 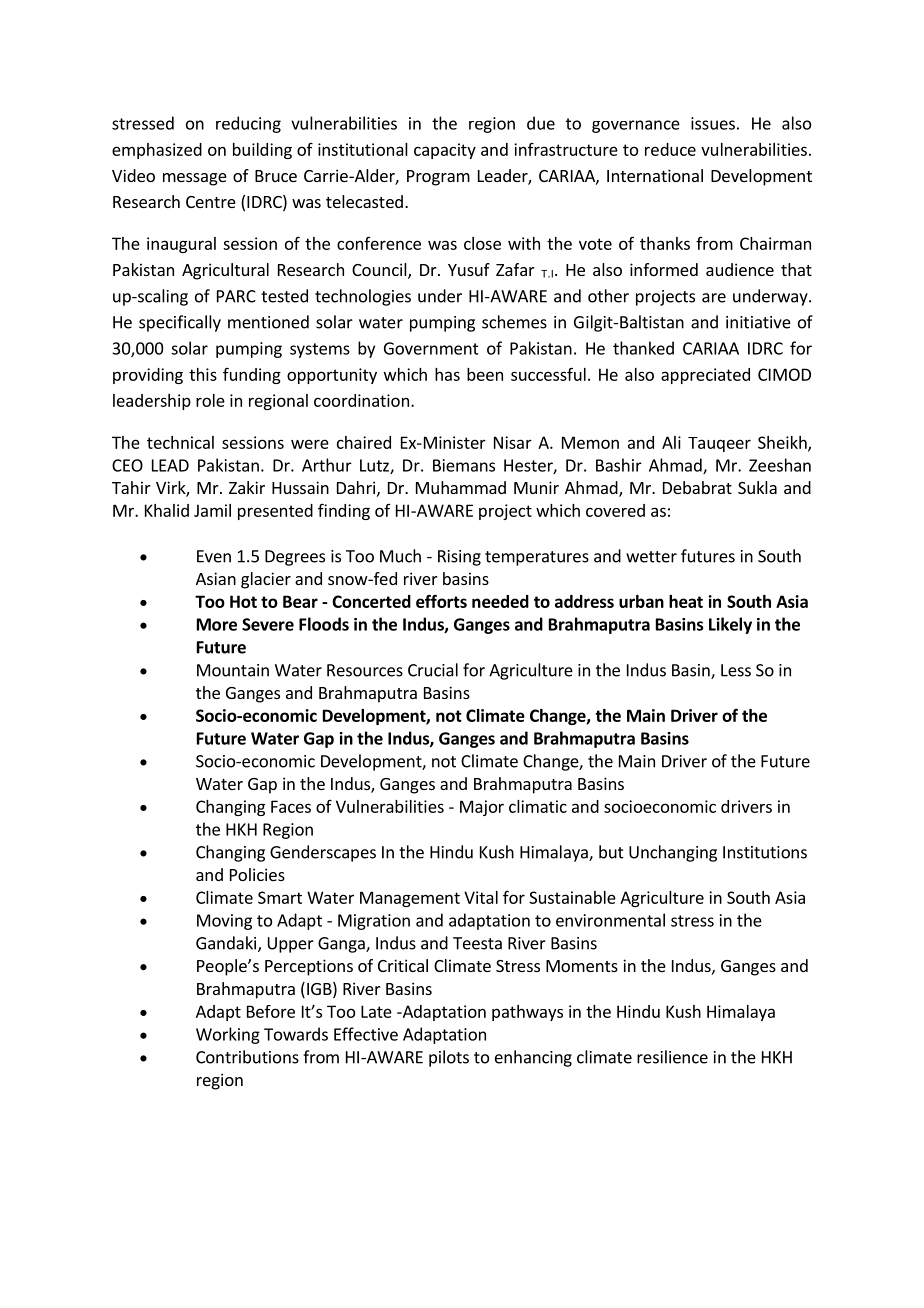 I want to click on capacity, so click(x=445, y=151).
